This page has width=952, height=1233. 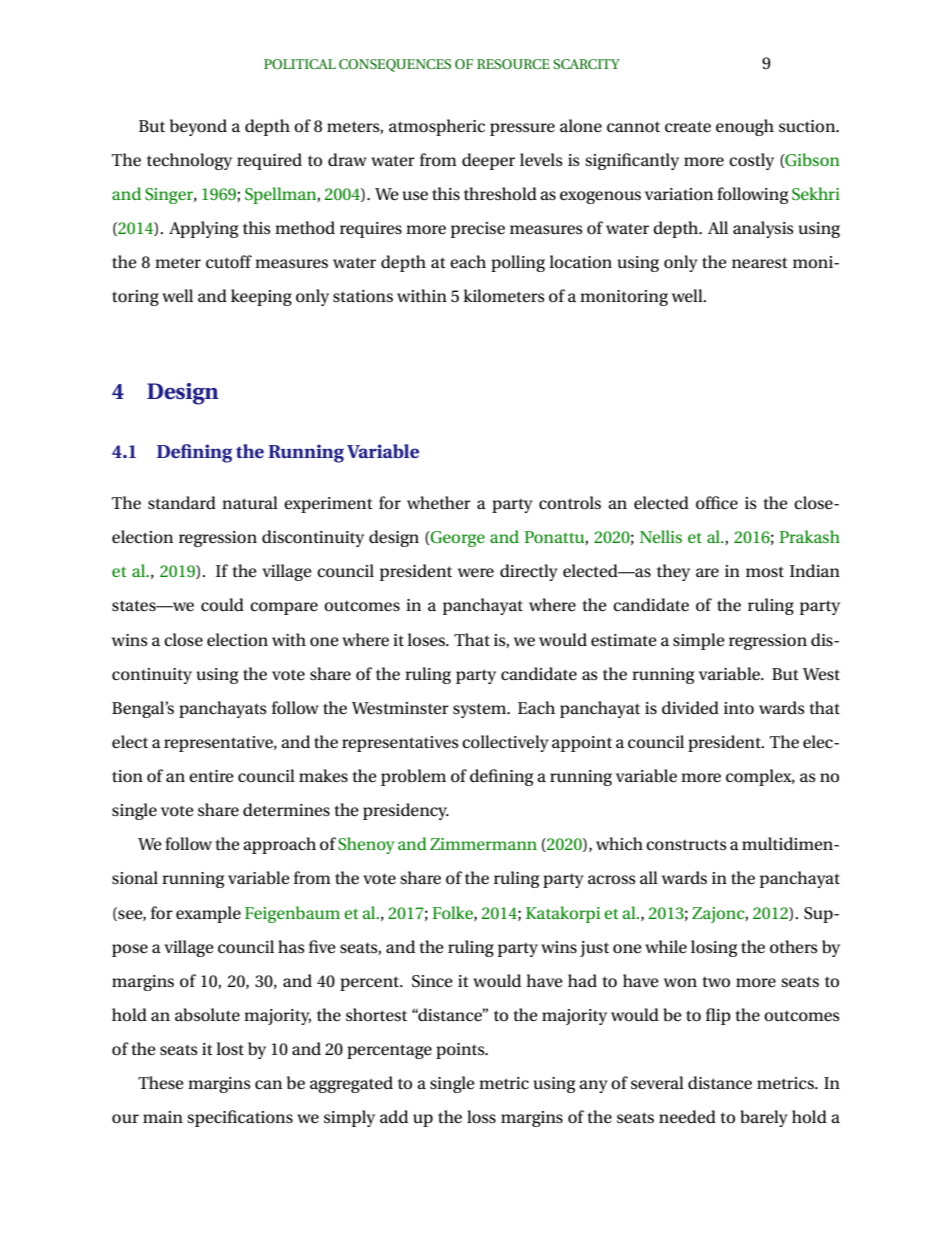 I want to click on beyond, so click(x=198, y=127).
